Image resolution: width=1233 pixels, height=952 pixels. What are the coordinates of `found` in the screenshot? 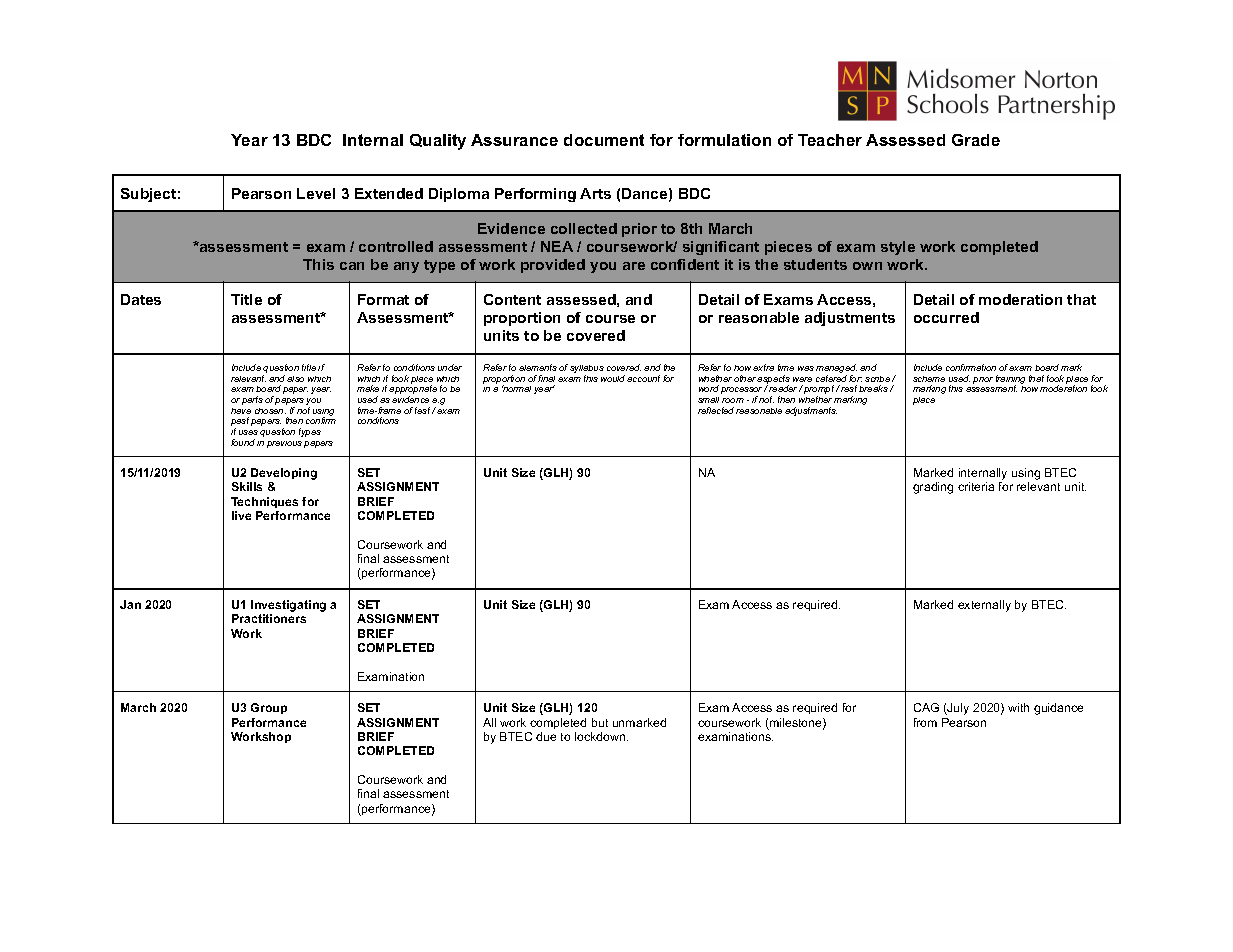 It's located at (243, 442).
